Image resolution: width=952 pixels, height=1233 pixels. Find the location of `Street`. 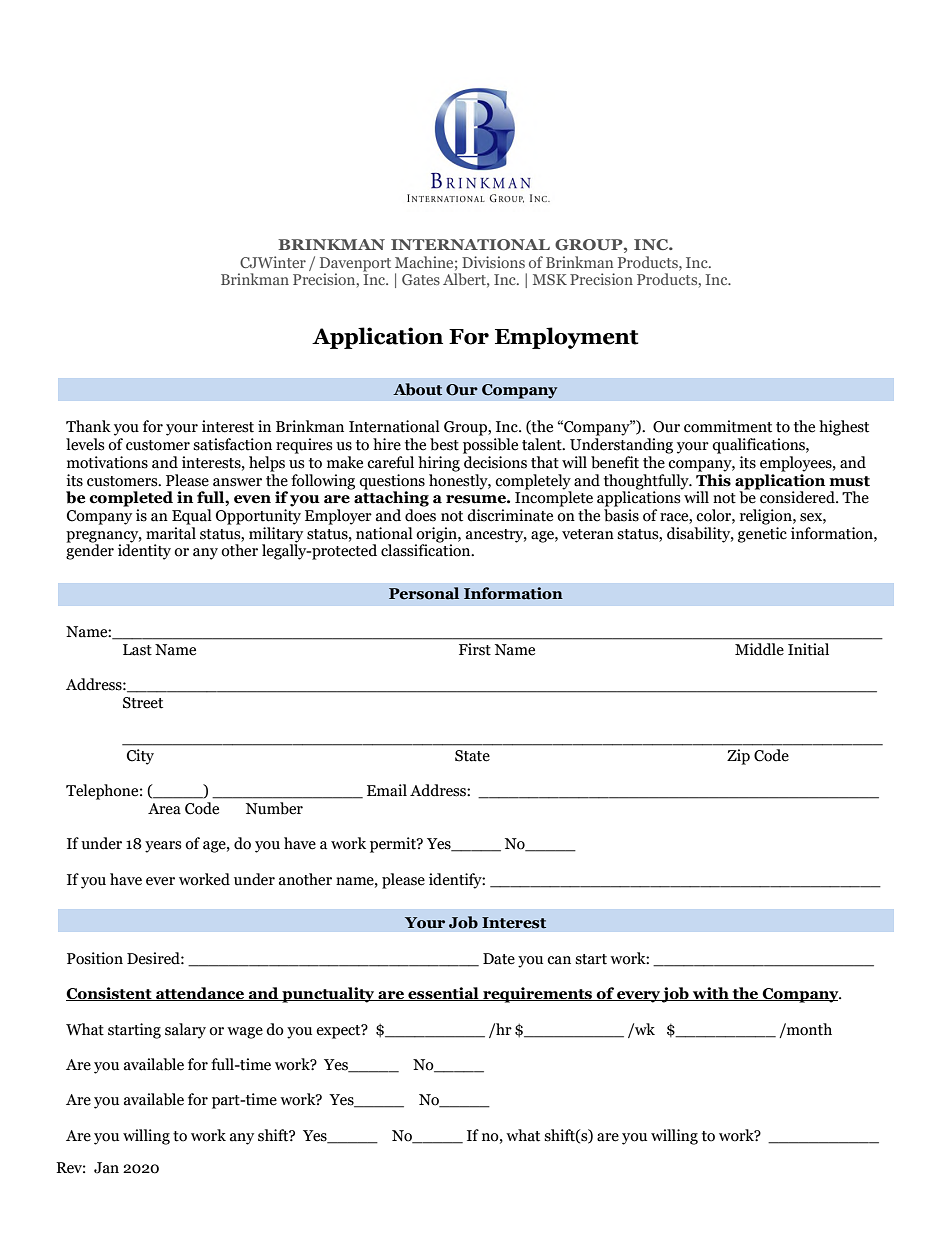

Street is located at coordinates (143, 703).
